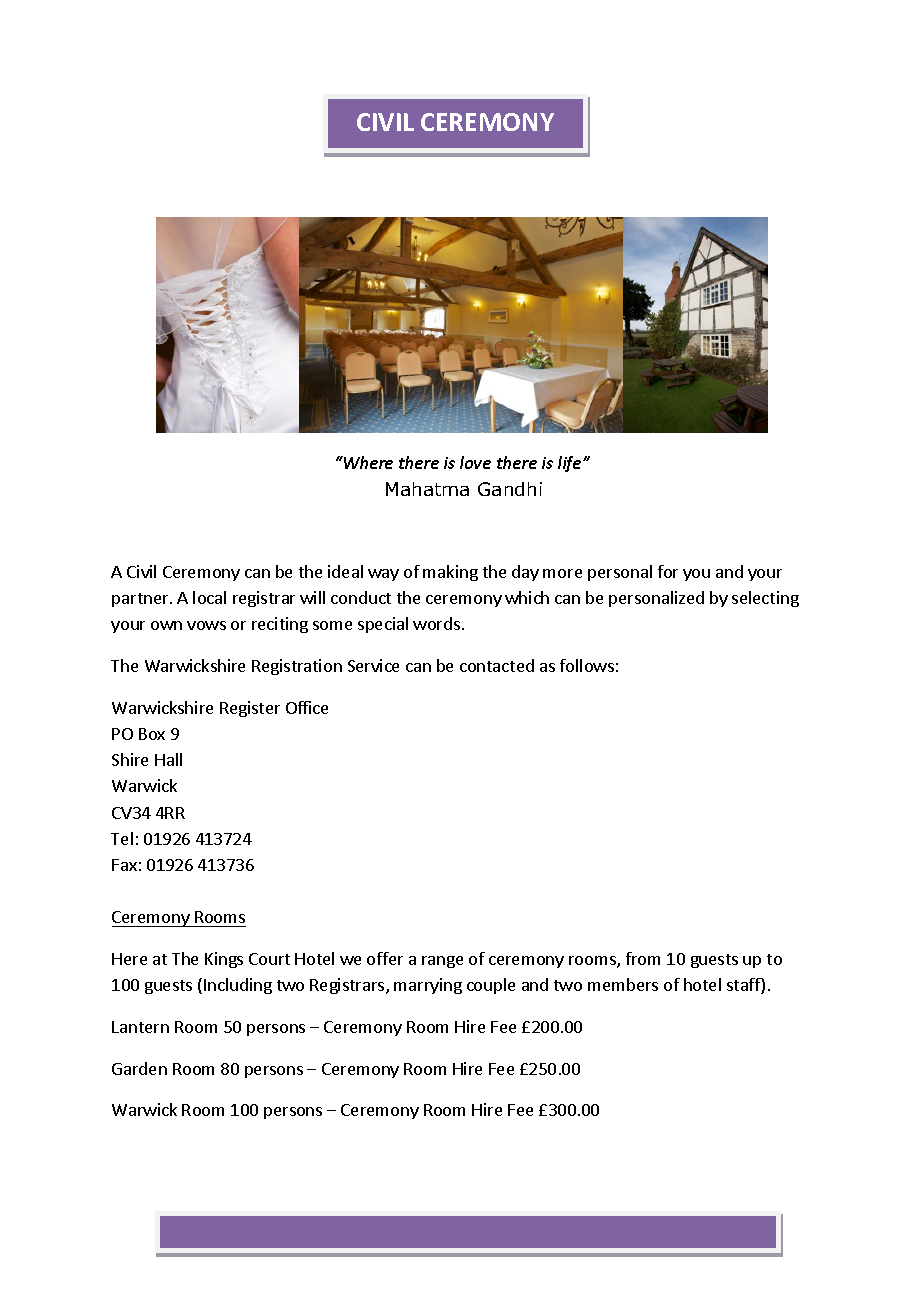  I want to click on Garden, so click(139, 1068).
